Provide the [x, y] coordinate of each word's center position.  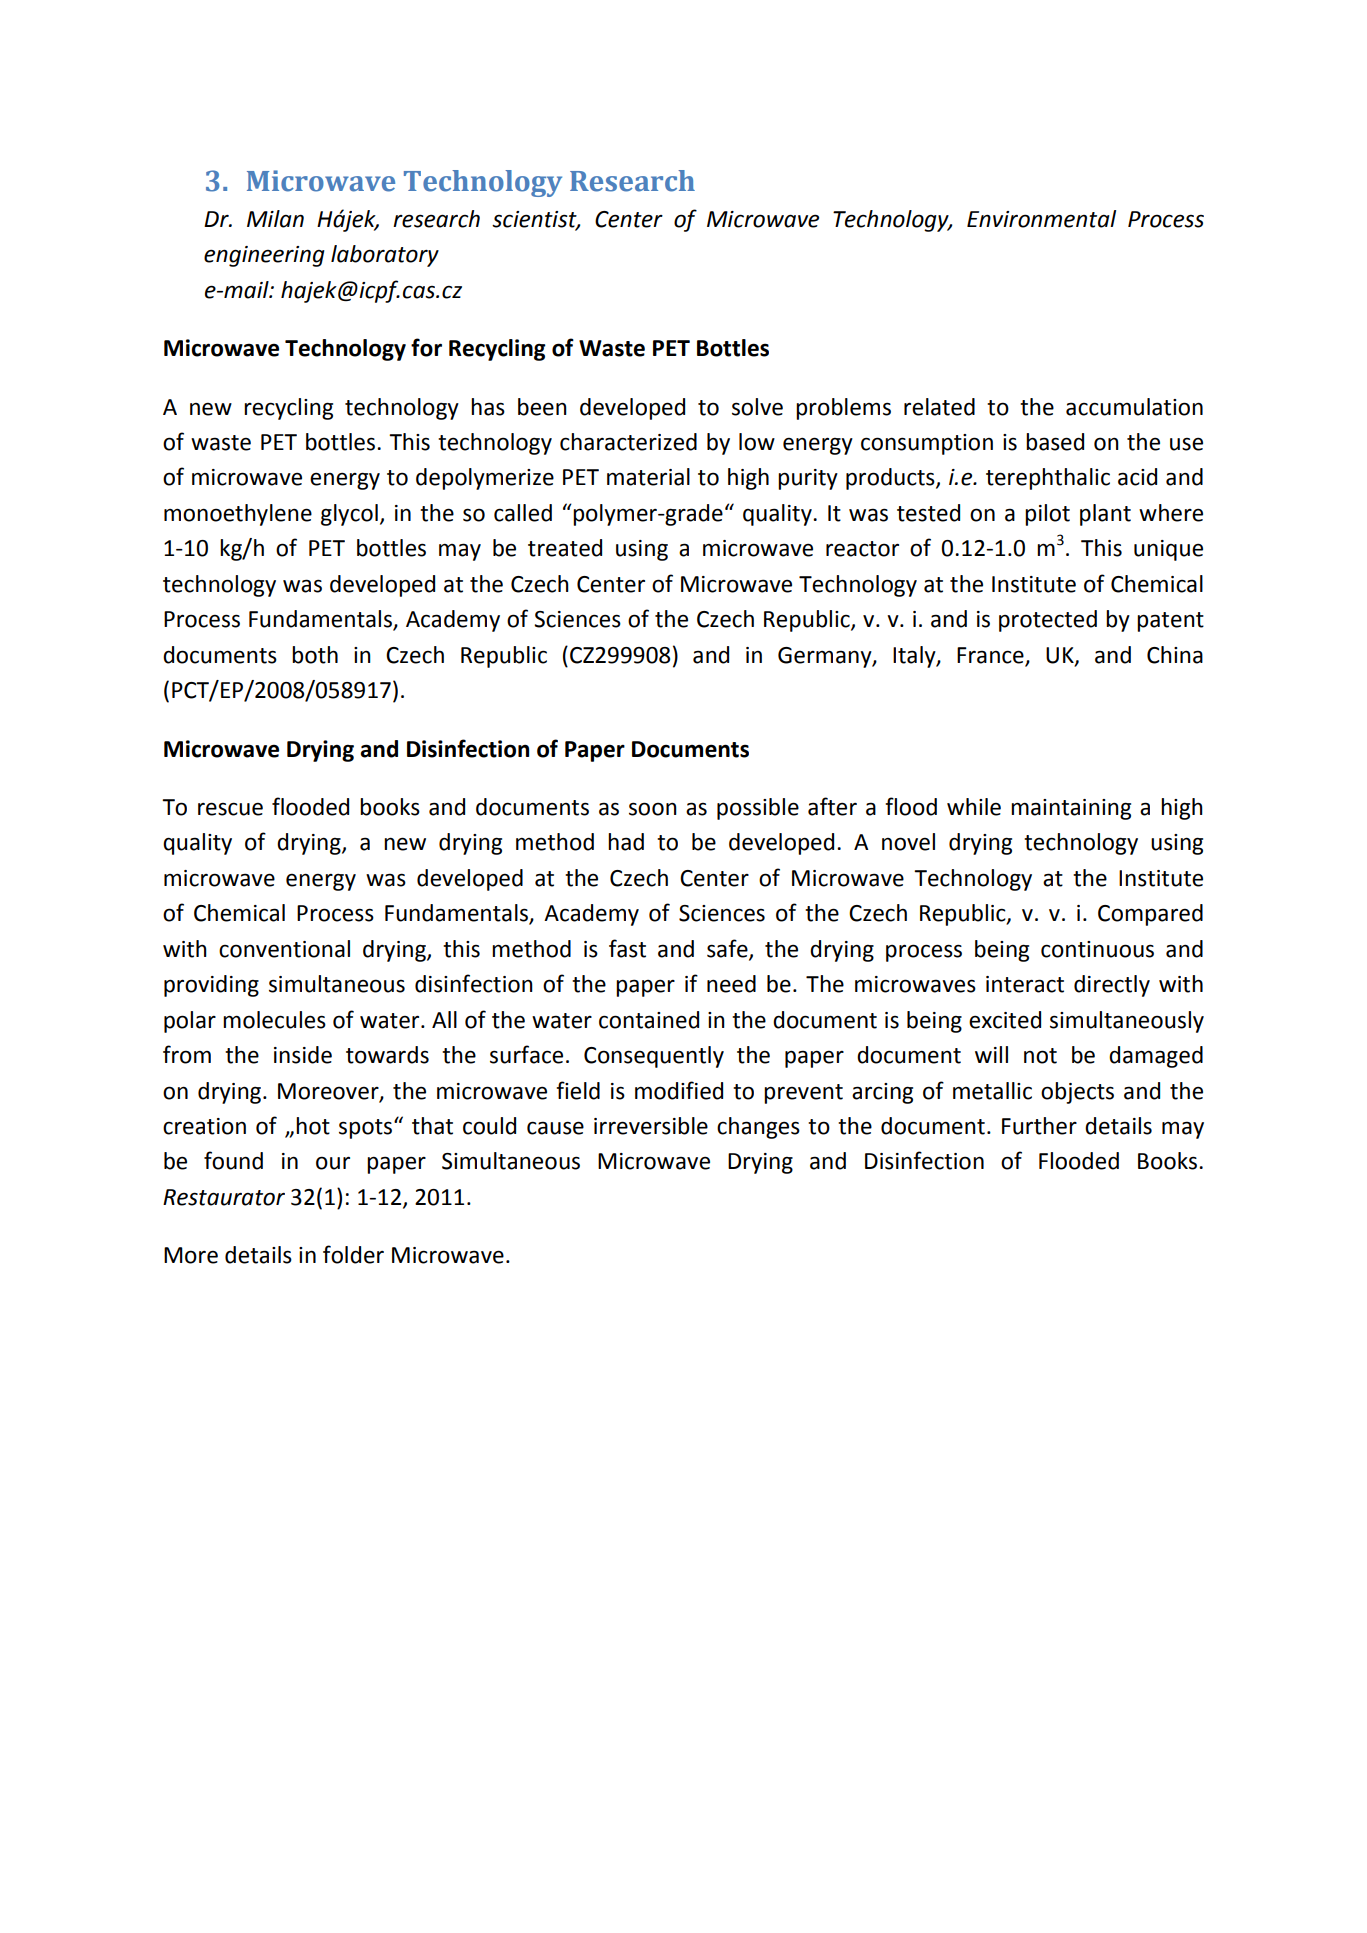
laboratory [385, 256]
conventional [284, 949]
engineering [264, 256]
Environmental [1041, 219]
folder [353, 1254]
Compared [1150, 915]
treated [565, 548]
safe [728, 949]
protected [1048, 621]
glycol [349, 515]
